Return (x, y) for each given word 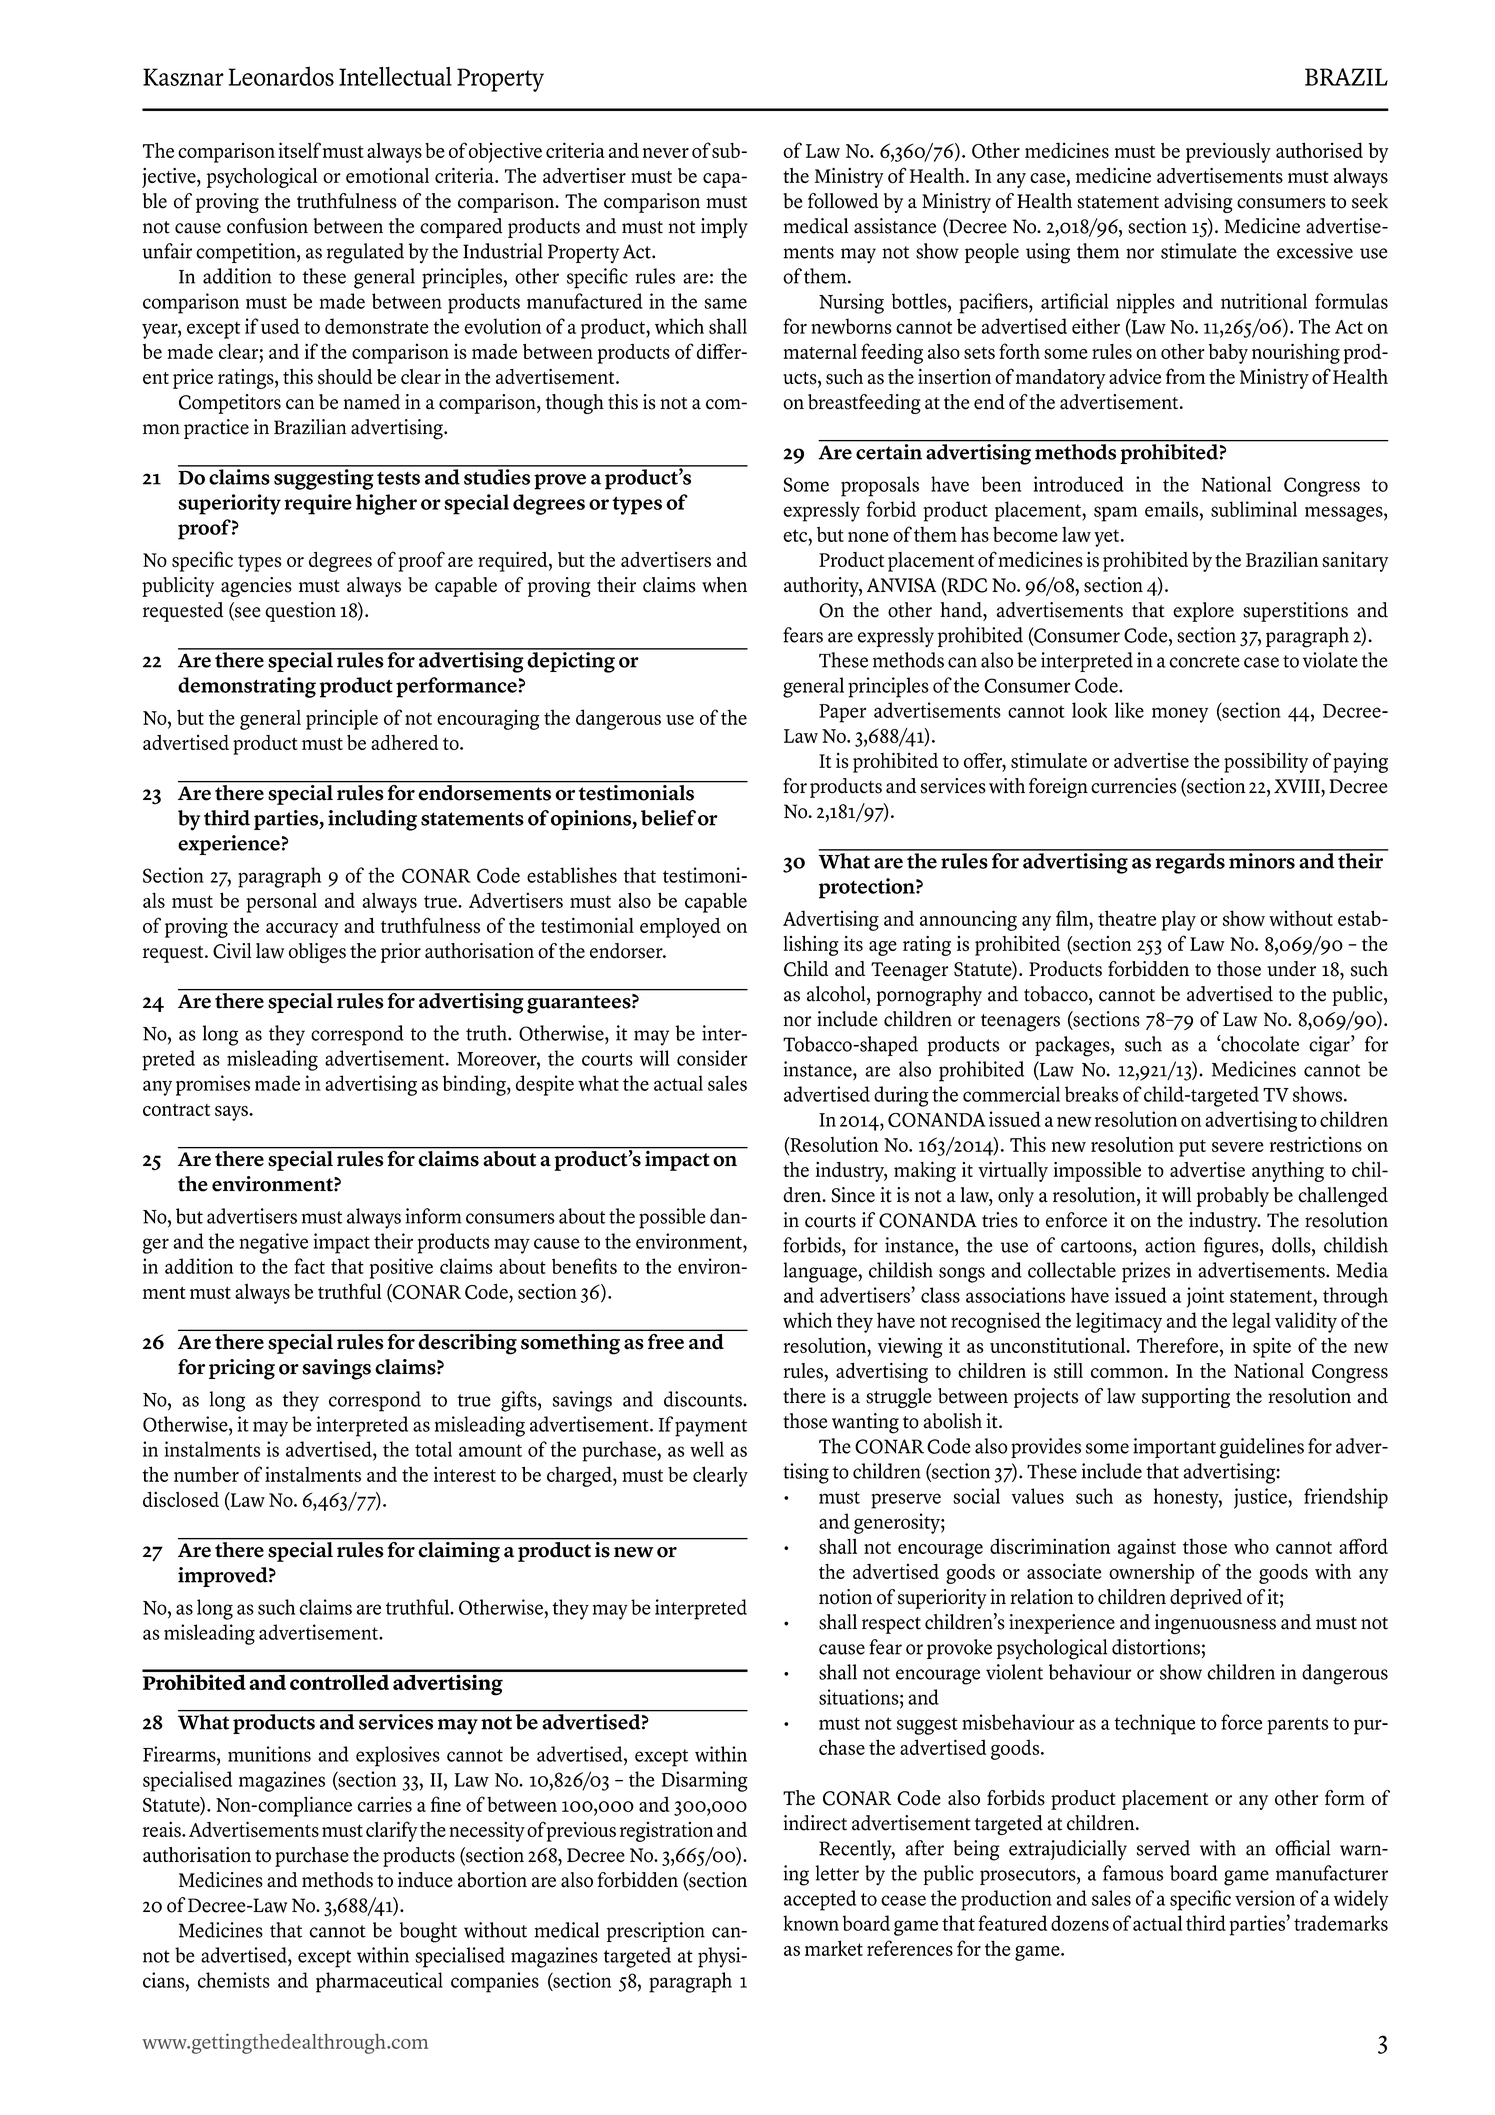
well (707, 1449)
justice (1261, 1498)
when (724, 585)
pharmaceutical (379, 1982)
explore (1203, 612)
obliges (317, 953)
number (206, 1474)
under (1291, 969)
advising (1198, 203)
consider (712, 1058)
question (300, 612)
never (666, 153)
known (811, 1923)
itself (300, 150)
